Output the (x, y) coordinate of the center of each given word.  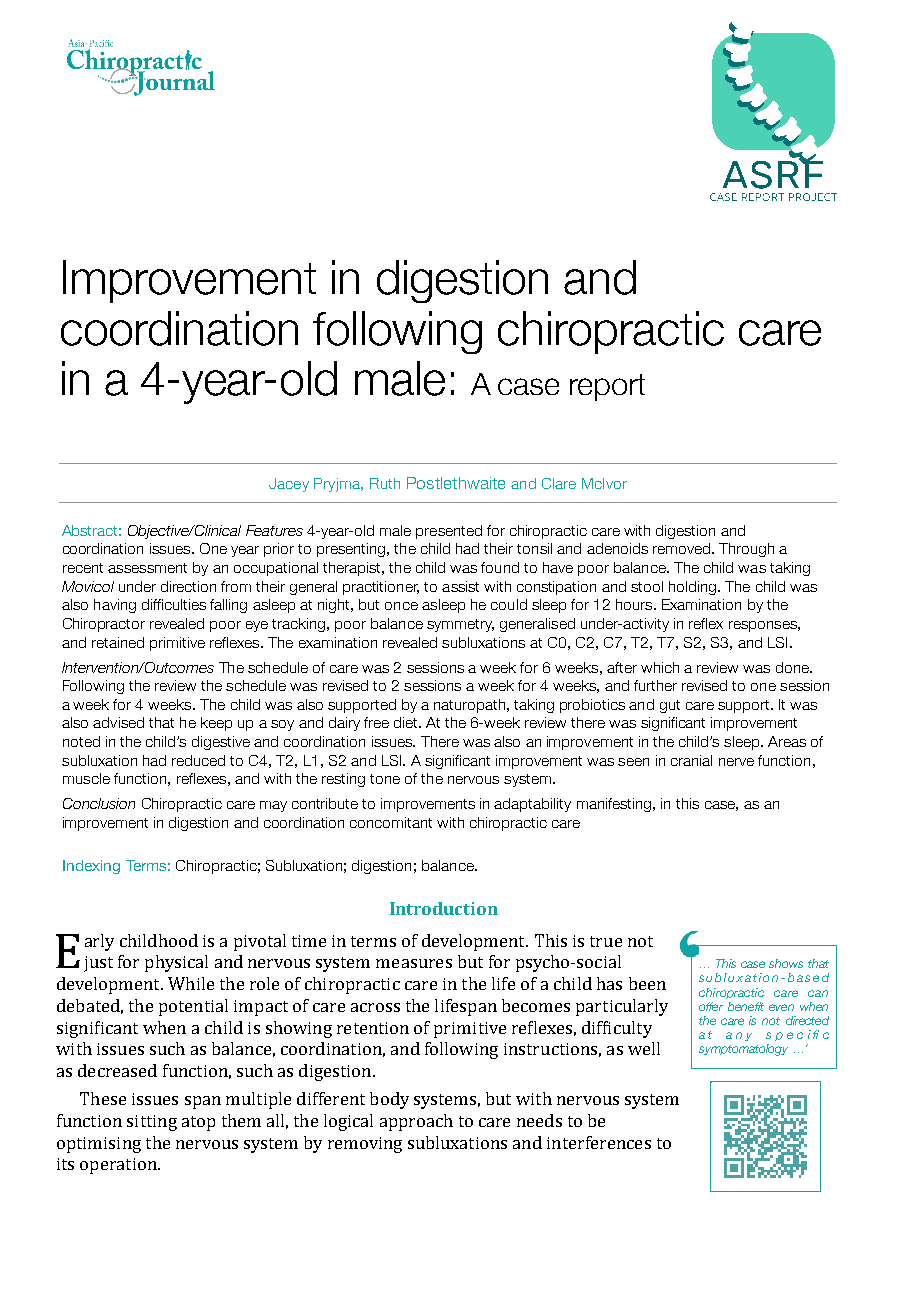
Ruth (385, 483)
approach (416, 1122)
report (607, 387)
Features (274, 530)
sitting (152, 1123)
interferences (599, 1142)
